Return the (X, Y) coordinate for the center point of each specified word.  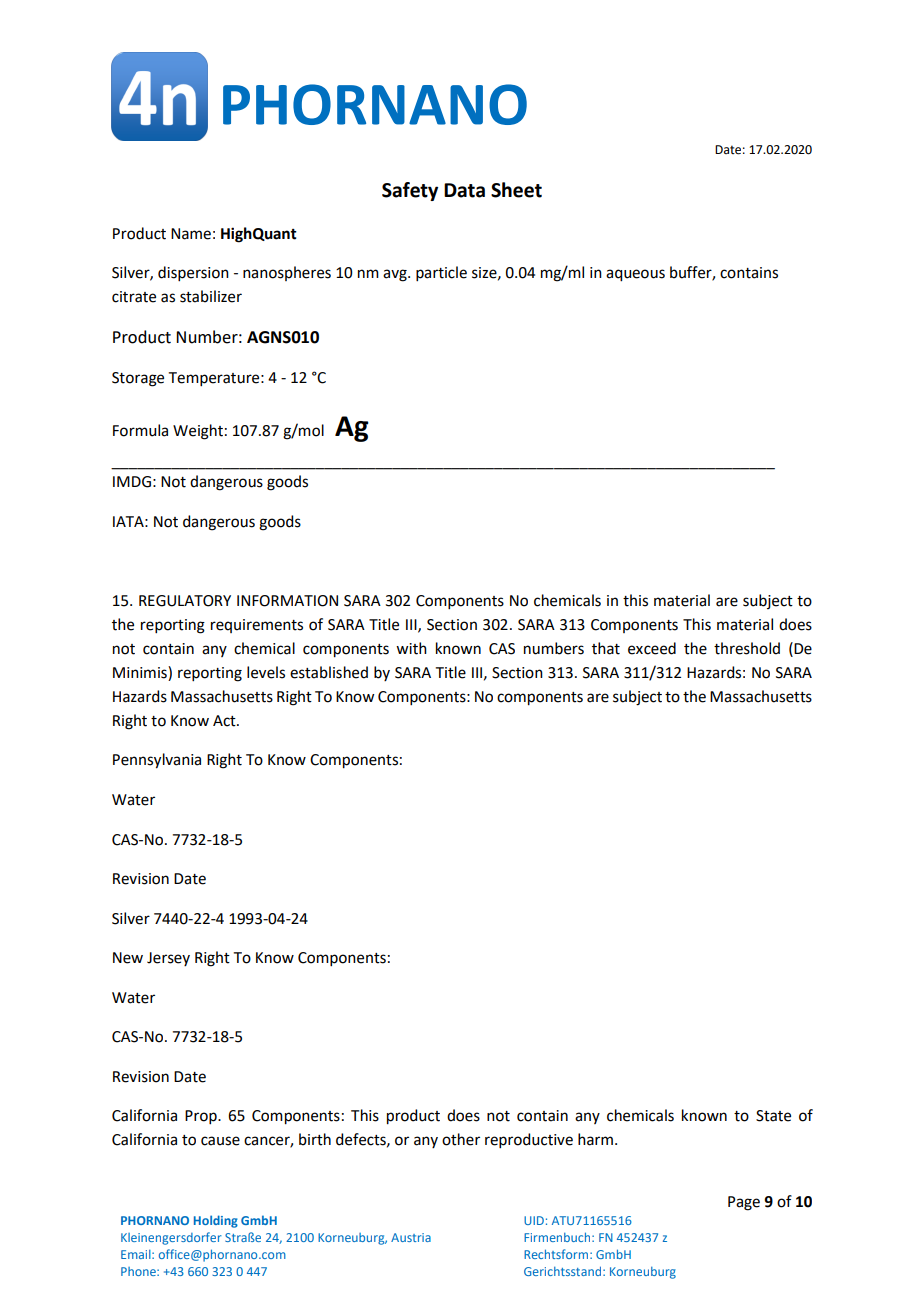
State (773, 1116)
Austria (411, 1237)
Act (225, 721)
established (329, 672)
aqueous (635, 275)
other (461, 1139)
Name (191, 234)
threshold (747, 648)
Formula (140, 430)
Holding (216, 1221)
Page (744, 1203)
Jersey (168, 959)
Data (464, 190)
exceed (652, 648)
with (411, 648)
